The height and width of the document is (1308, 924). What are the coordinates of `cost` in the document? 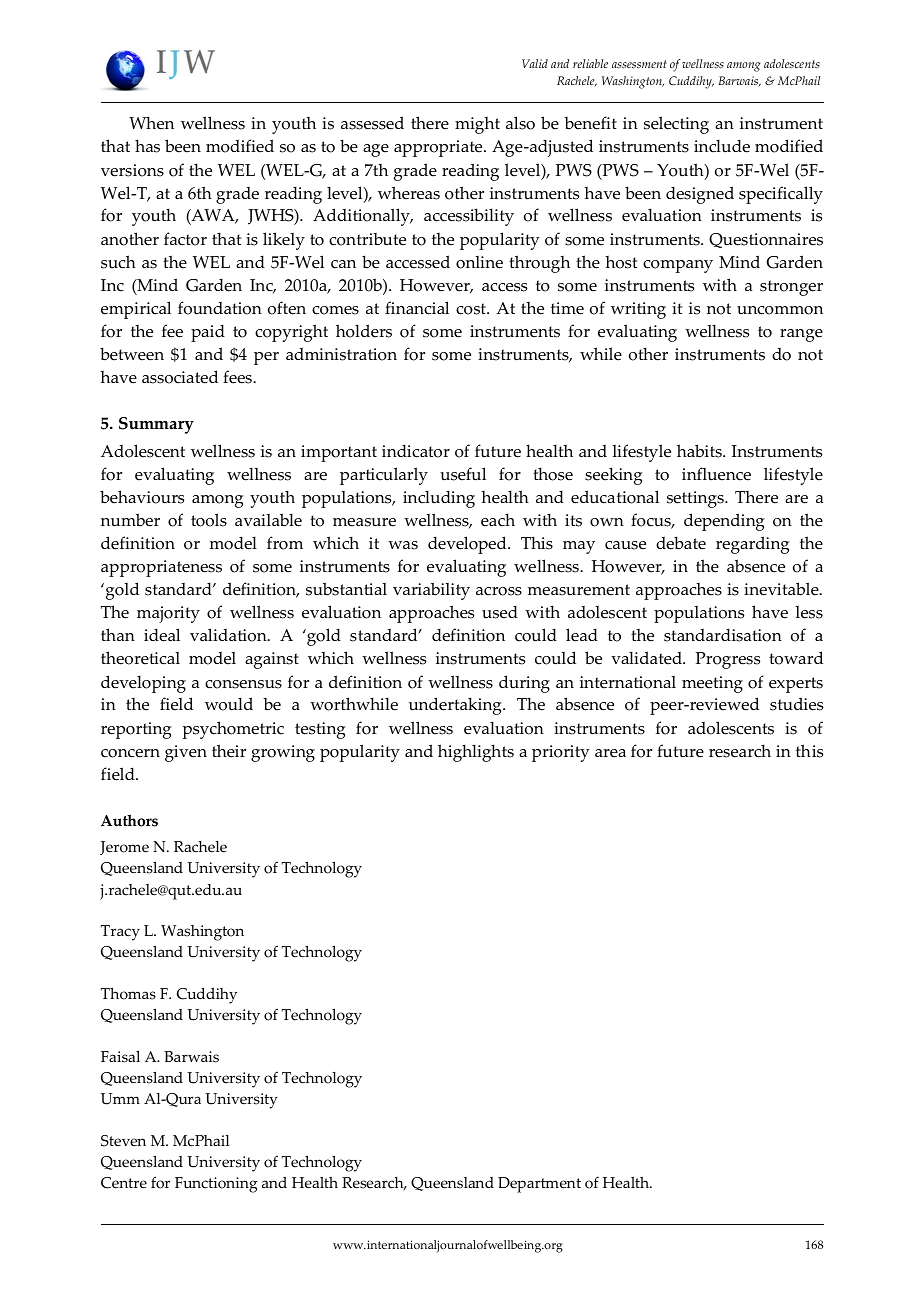 It's located at (472, 309).
